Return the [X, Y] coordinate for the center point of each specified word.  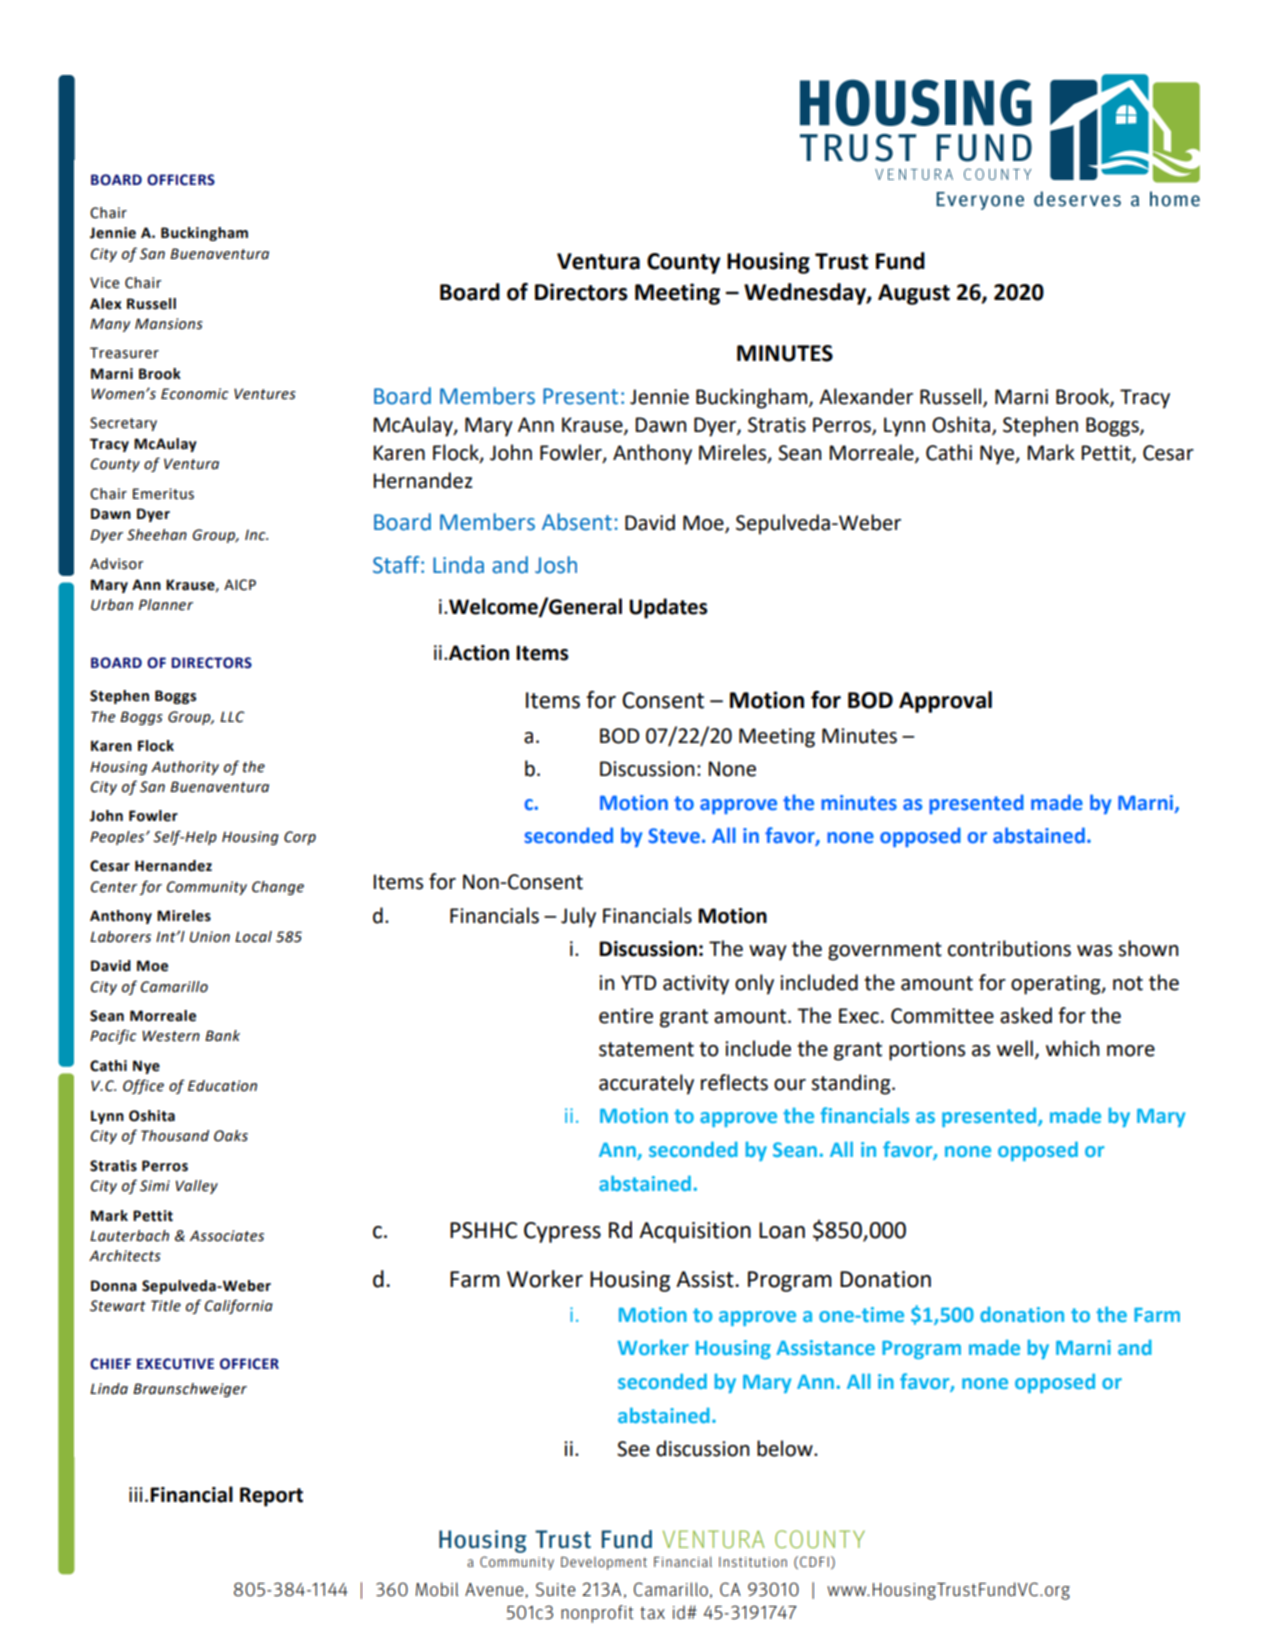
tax [652, 1613]
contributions [1009, 948]
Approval [945, 702]
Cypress [562, 1232]
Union [210, 937]
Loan [782, 1230]
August [914, 294]
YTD [638, 982]
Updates [668, 608]
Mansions [169, 324]
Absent [577, 522]
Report [271, 1497]
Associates [227, 1236]
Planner [166, 605]
